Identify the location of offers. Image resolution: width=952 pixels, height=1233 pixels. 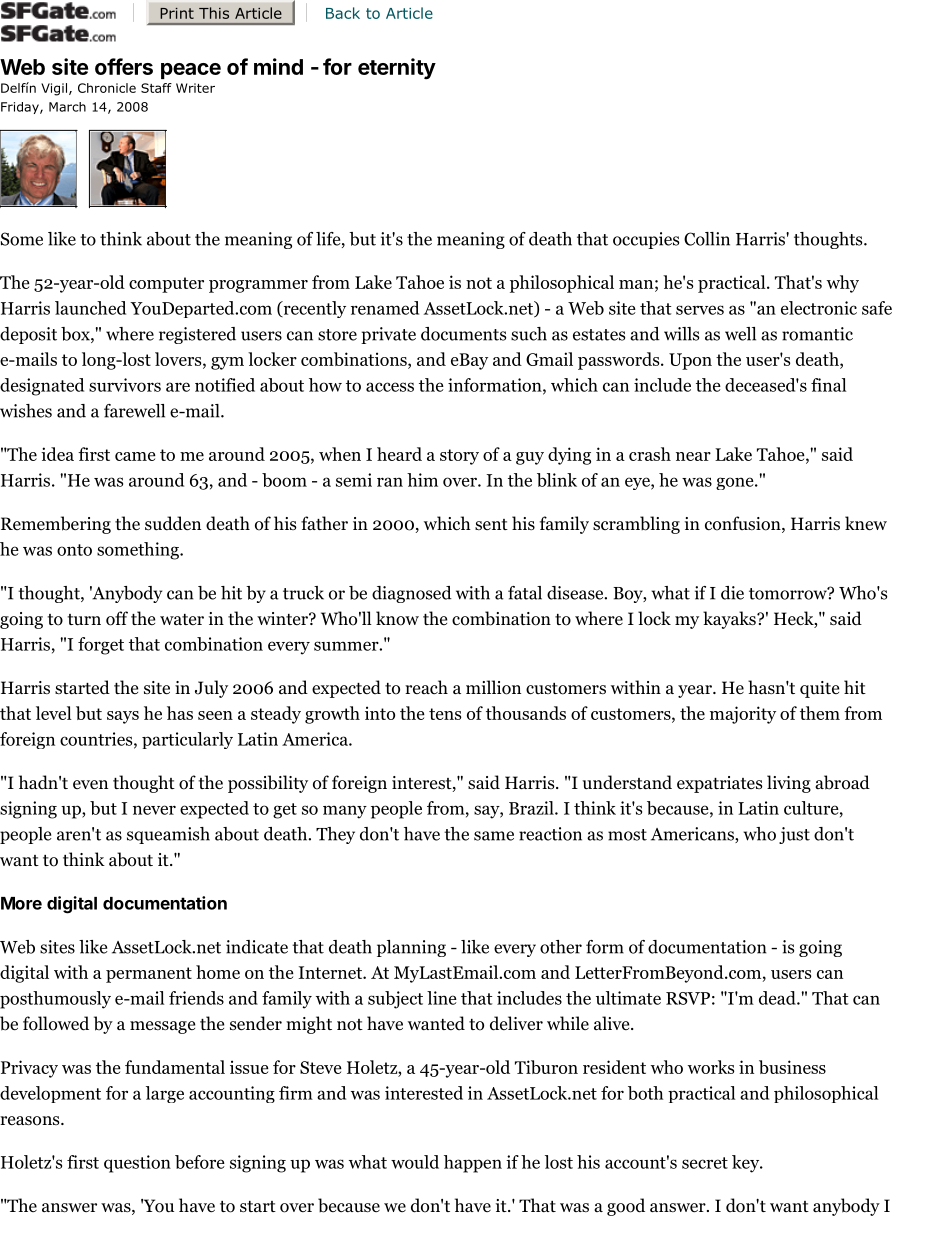
(124, 66).
